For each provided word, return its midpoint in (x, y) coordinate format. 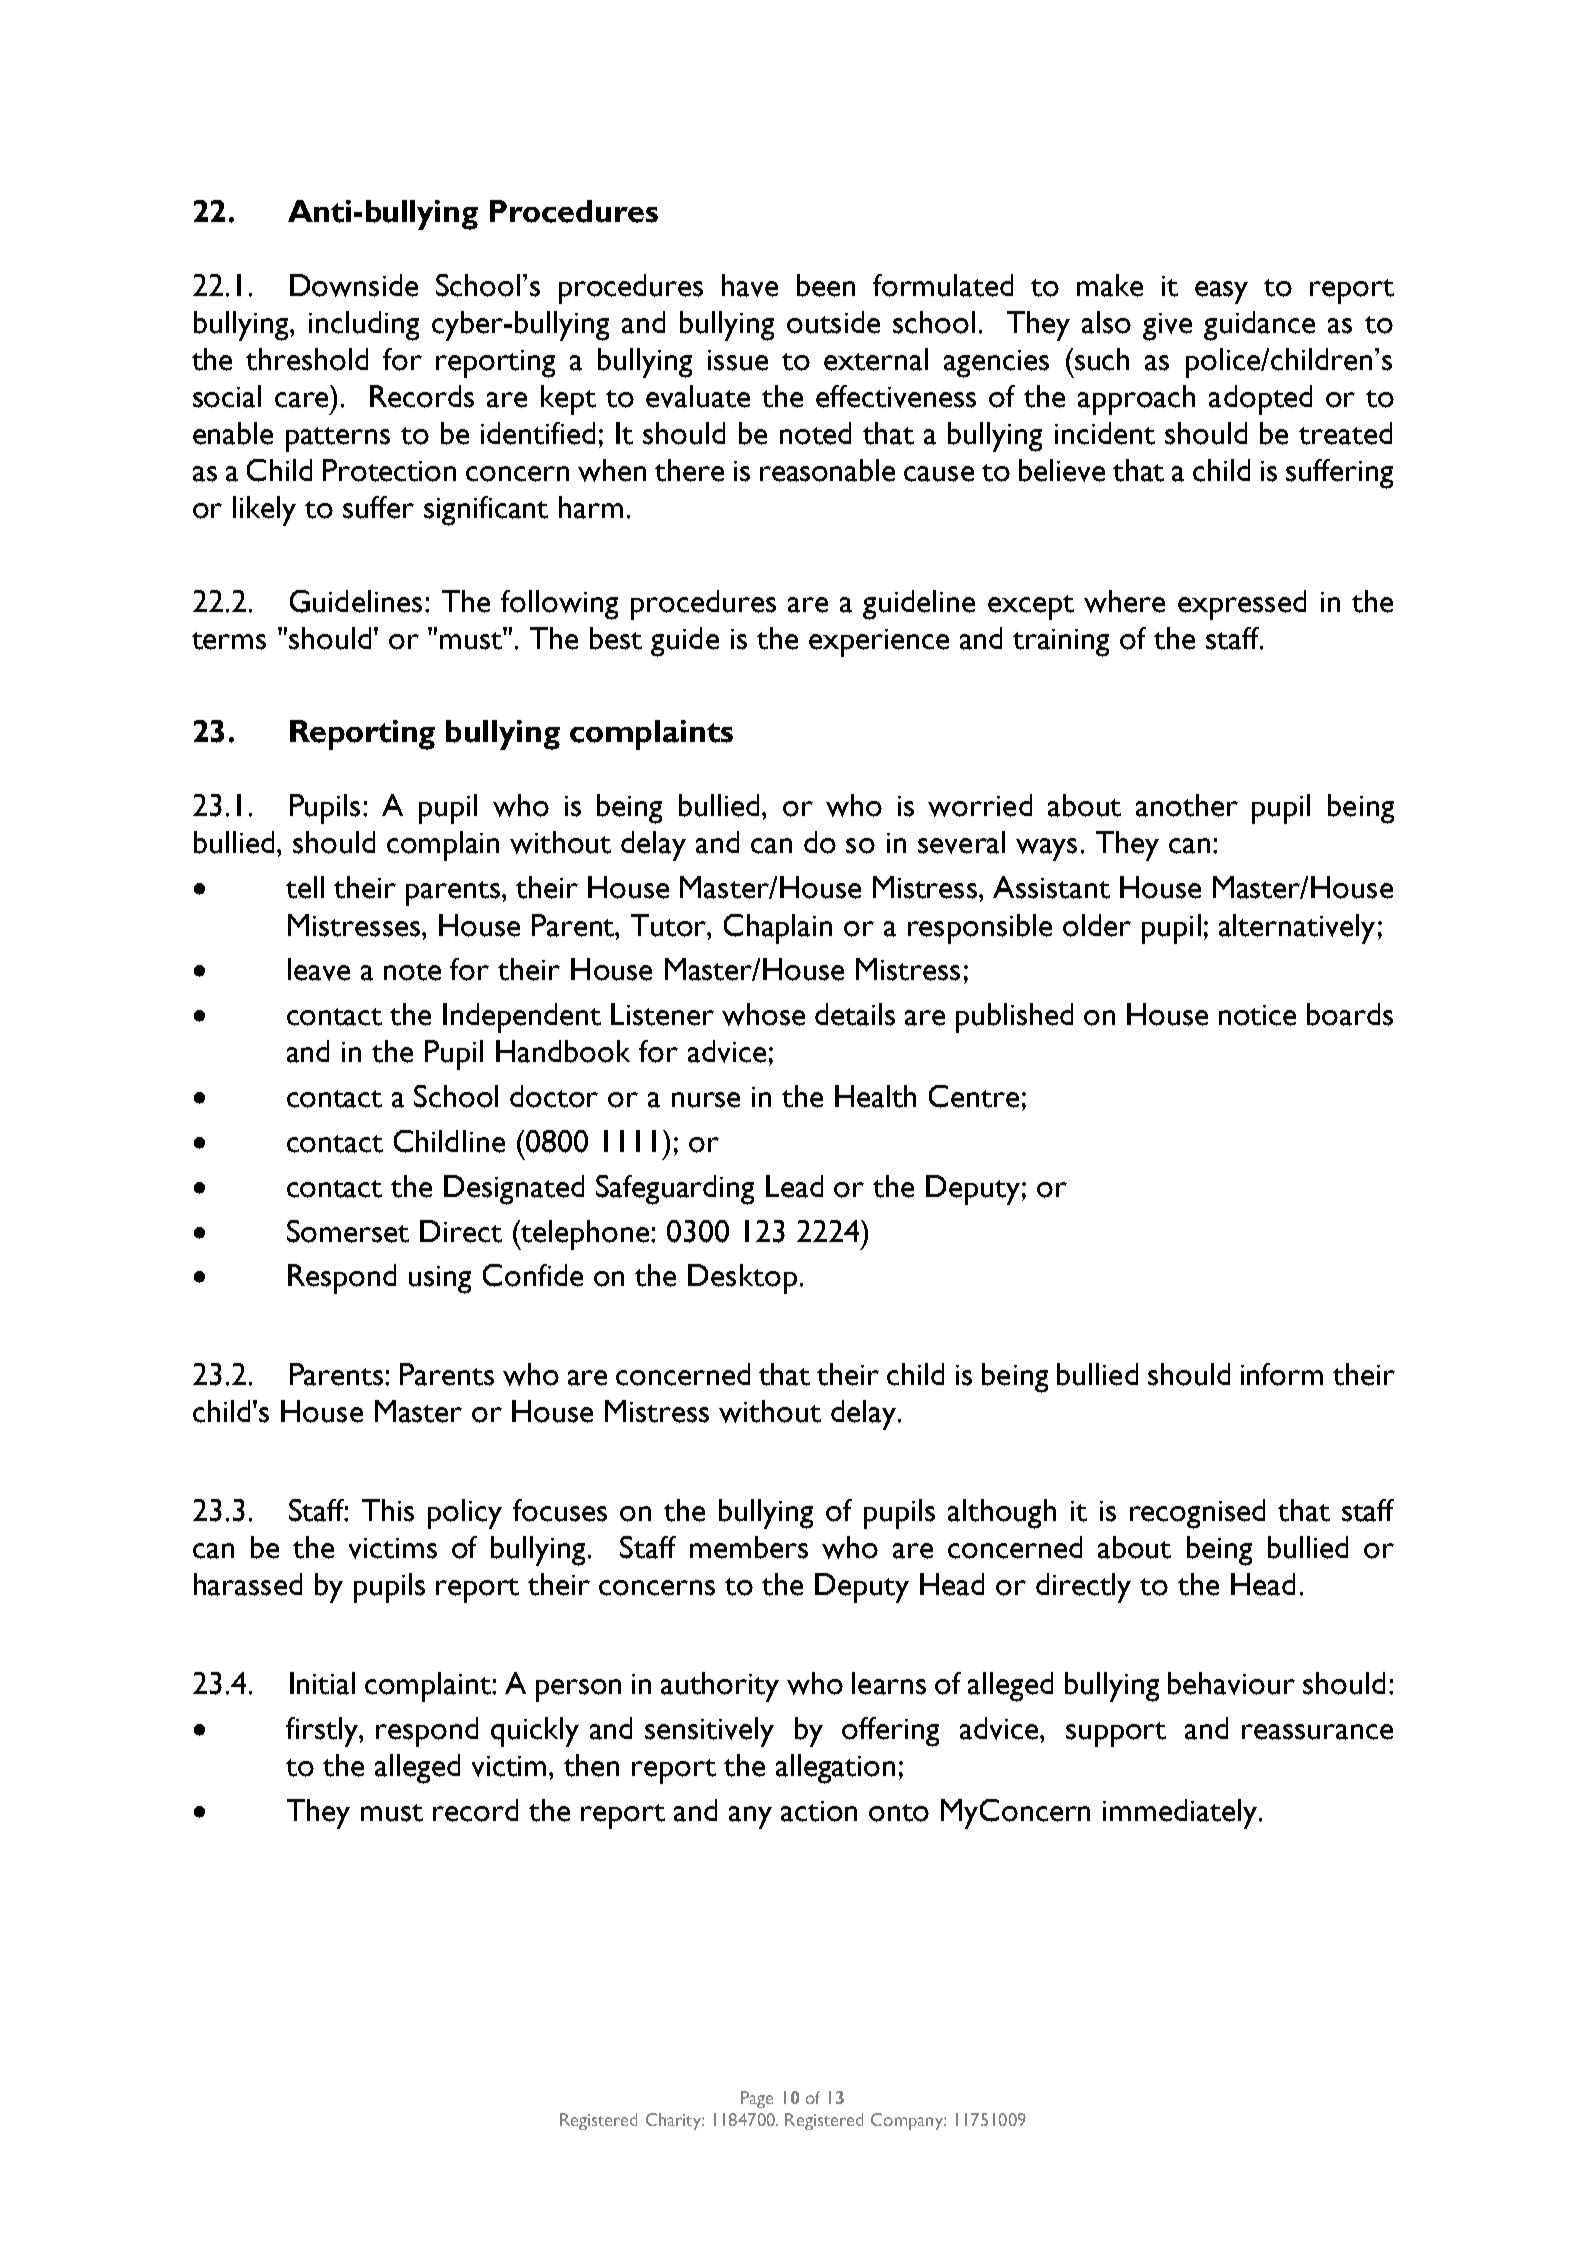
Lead (794, 1186)
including (364, 326)
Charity (674, 2121)
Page (757, 2099)
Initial (322, 1683)
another (1187, 805)
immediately (1181, 1814)
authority (720, 1687)
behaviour (1231, 1683)
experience (879, 643)
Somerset (348, 1231)
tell (305, 887)
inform (1282, 1374)
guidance (1259, 326)
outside (833, 322)
